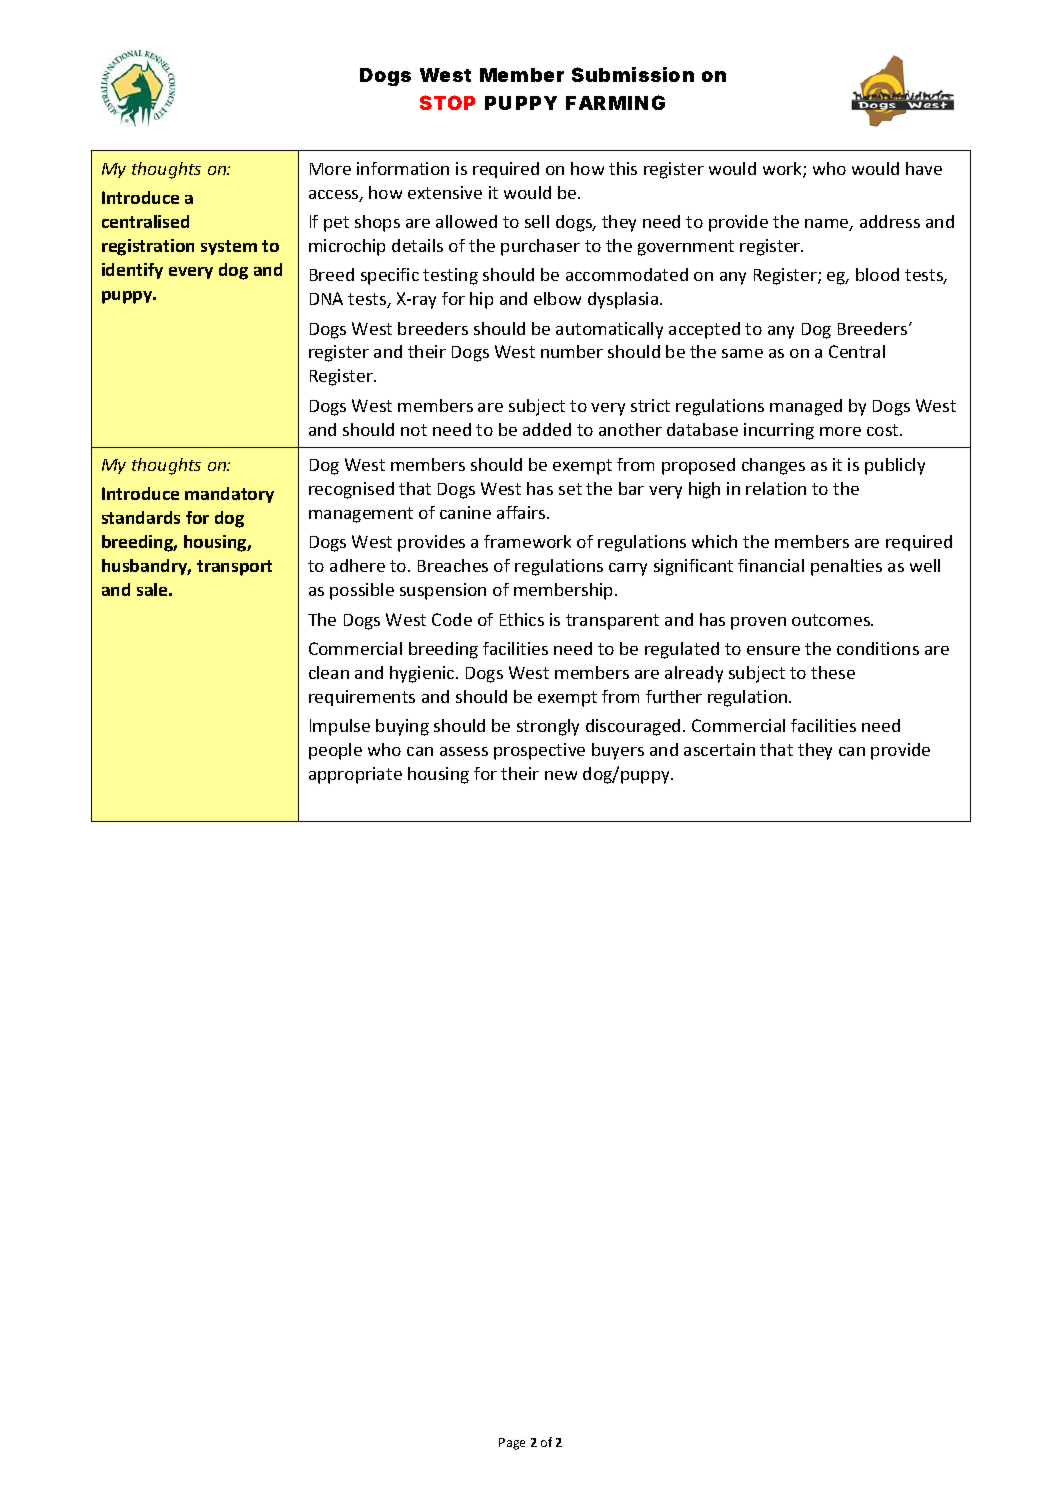  I want to click on outcomes, so click(832, 620).
